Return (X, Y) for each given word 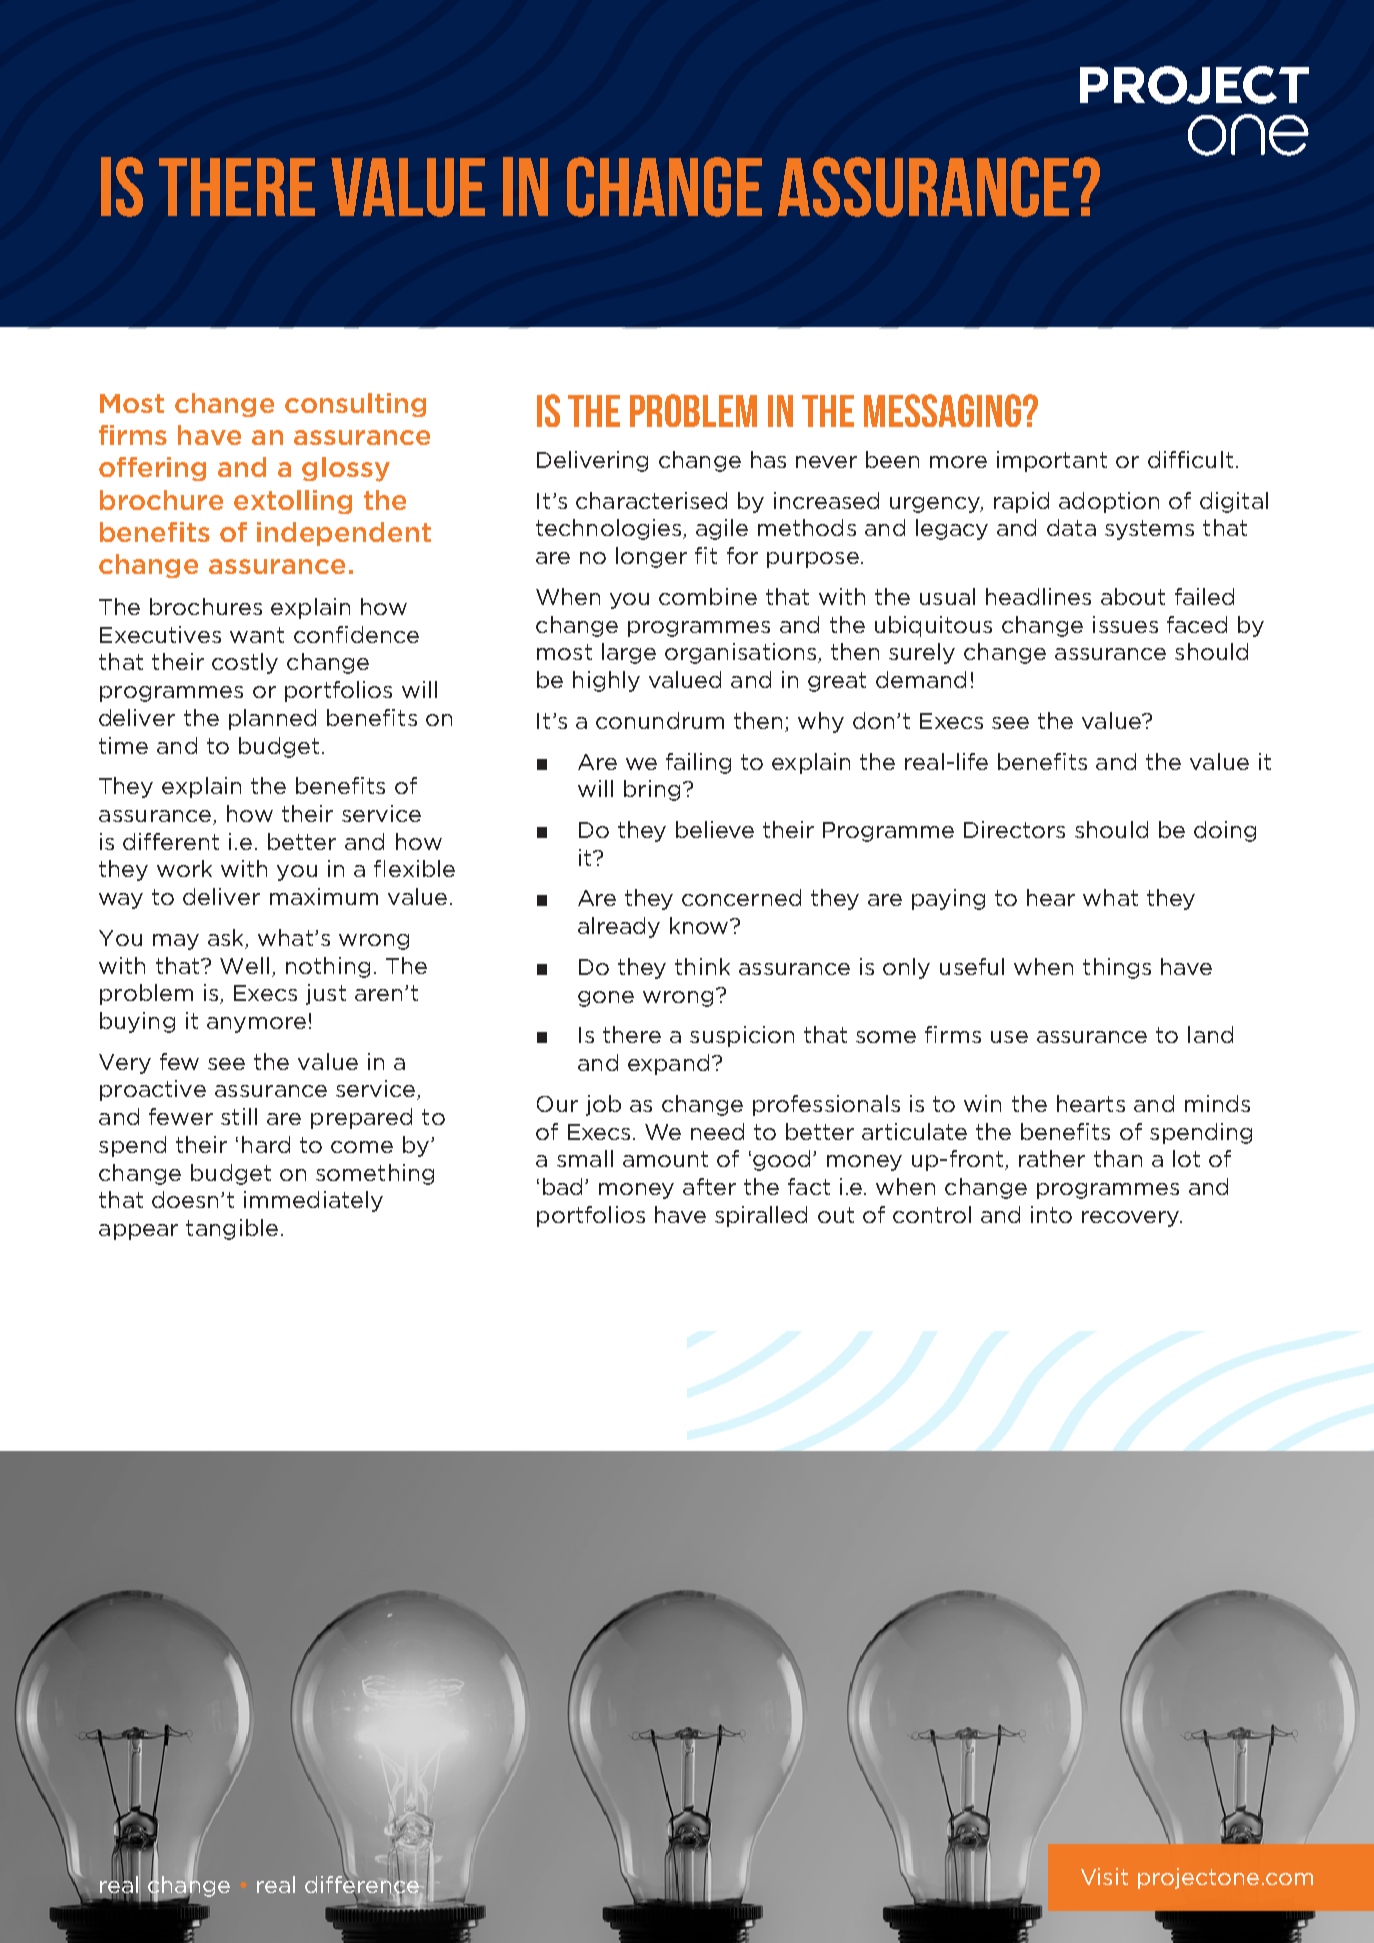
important (1052, 461)
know (700, 925)
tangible (232, 1229)
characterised (651, 500)
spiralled (761, 1216)
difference (363, 1884)
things (1117, 968)
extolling (293, 502)
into (1051, 1214)
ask (227, 939)
